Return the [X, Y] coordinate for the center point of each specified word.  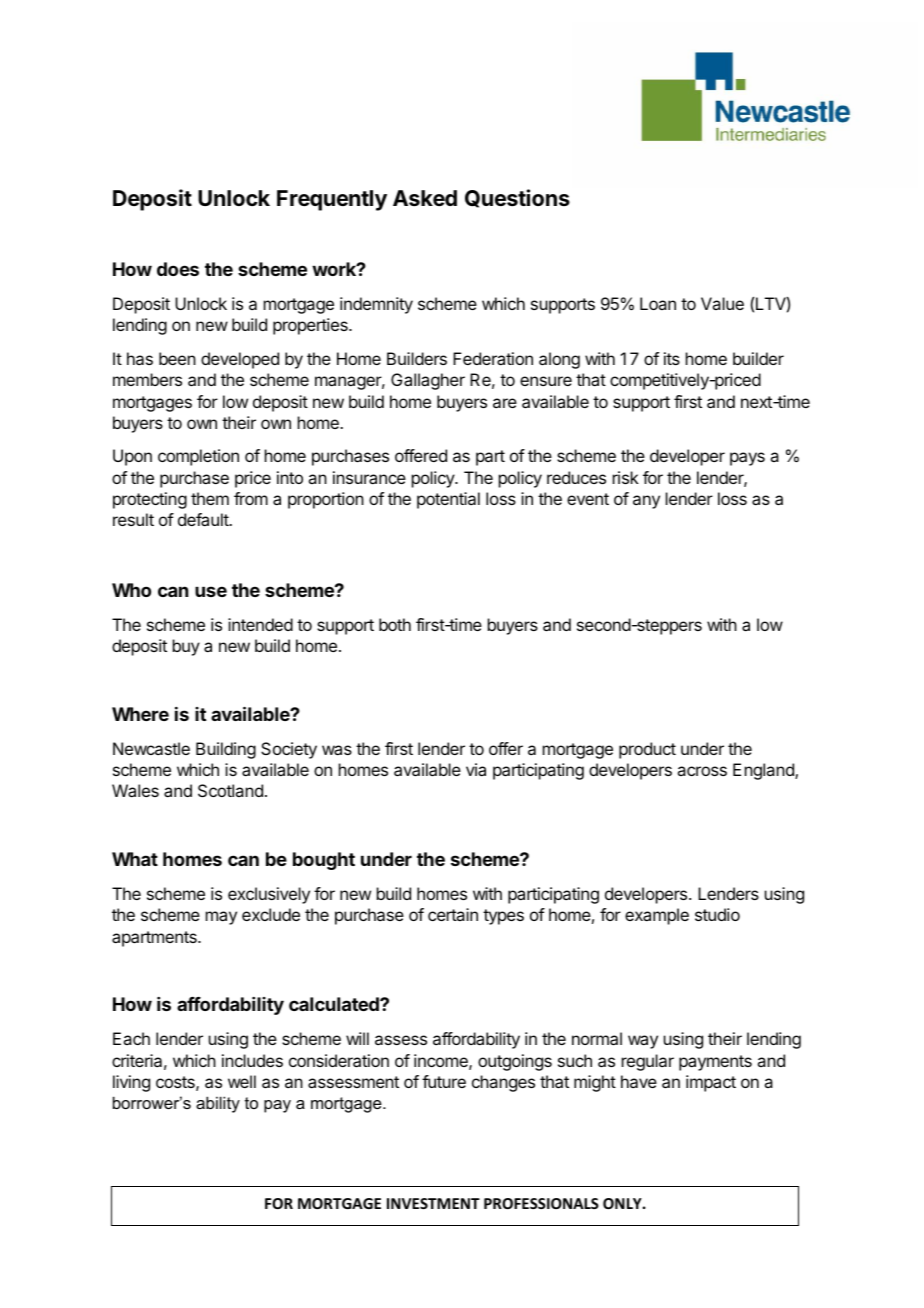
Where [140, 714]
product [647, 750]
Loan [658, 303]
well [242, 1081]
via [476, 769]
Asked [425, 198]
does [178, 269]
